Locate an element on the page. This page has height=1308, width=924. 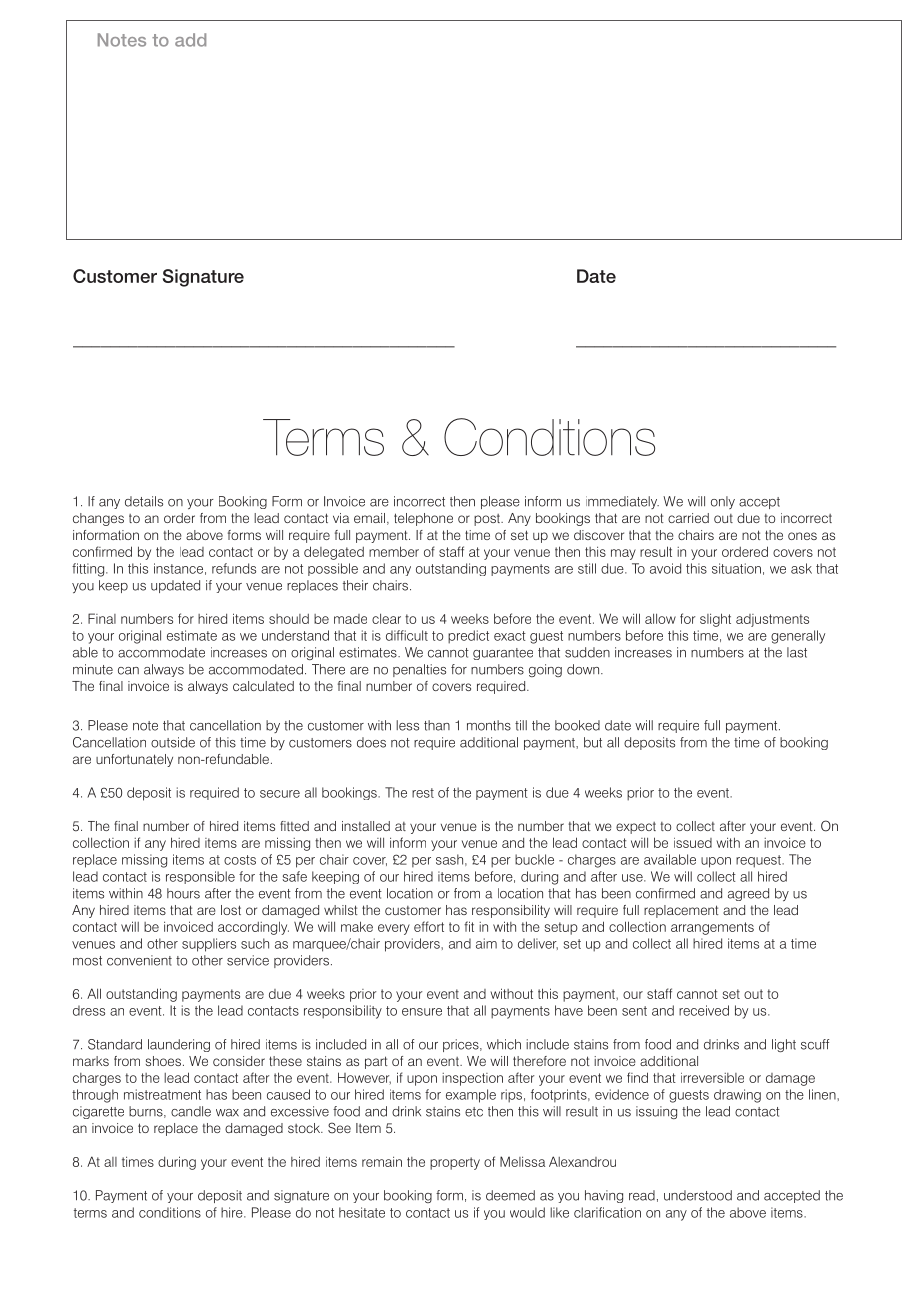
details is located at coordinates (144, 501).
